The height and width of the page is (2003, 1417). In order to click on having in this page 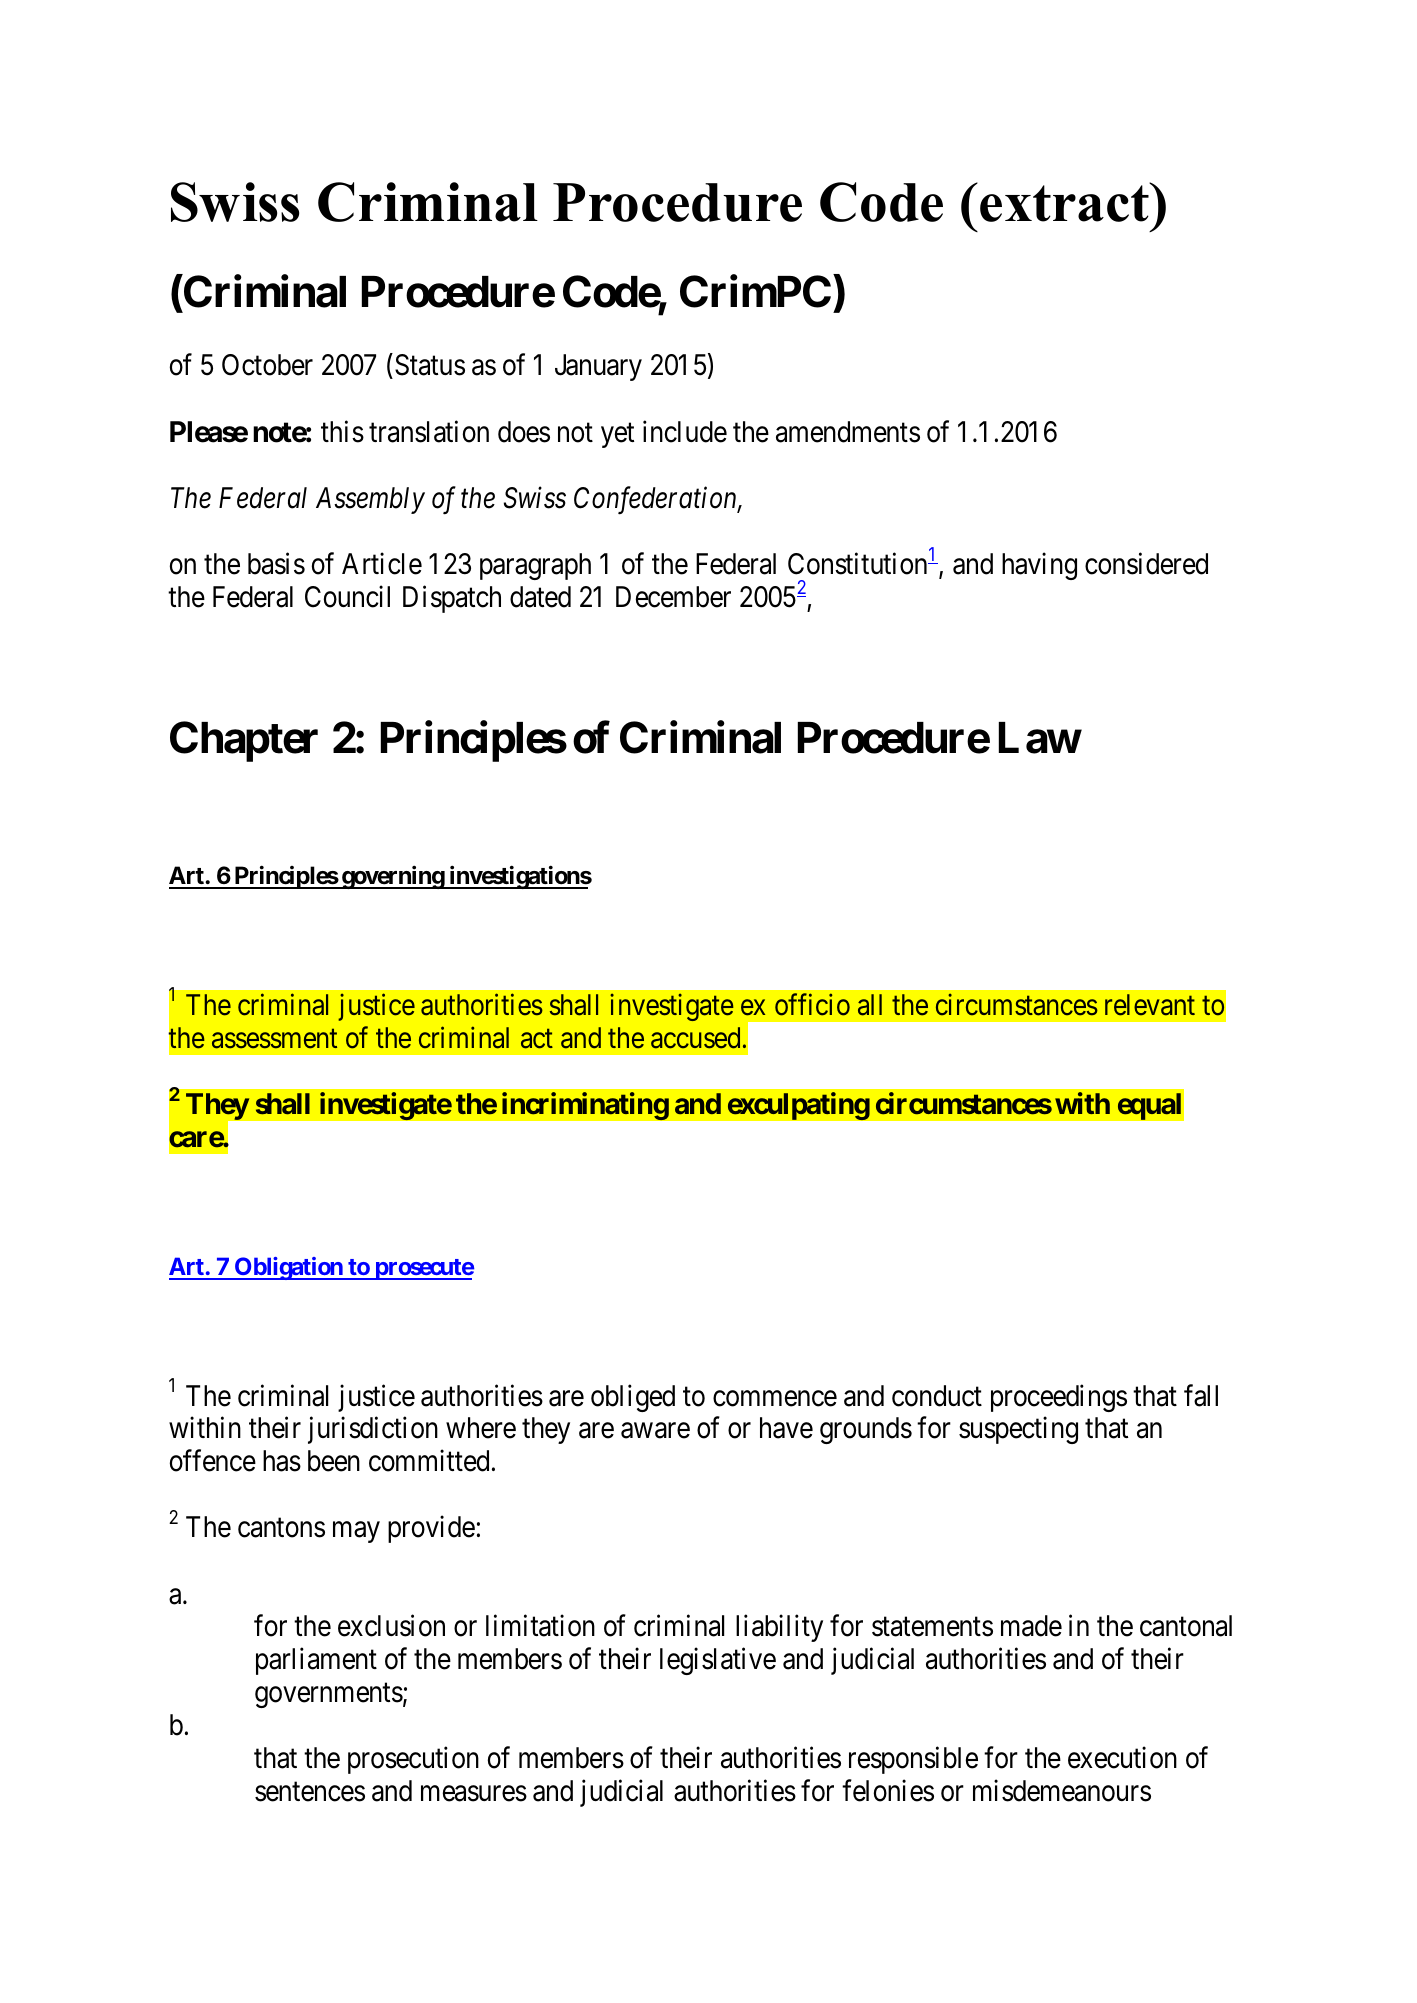, I will do `click(1039, 566)`.
